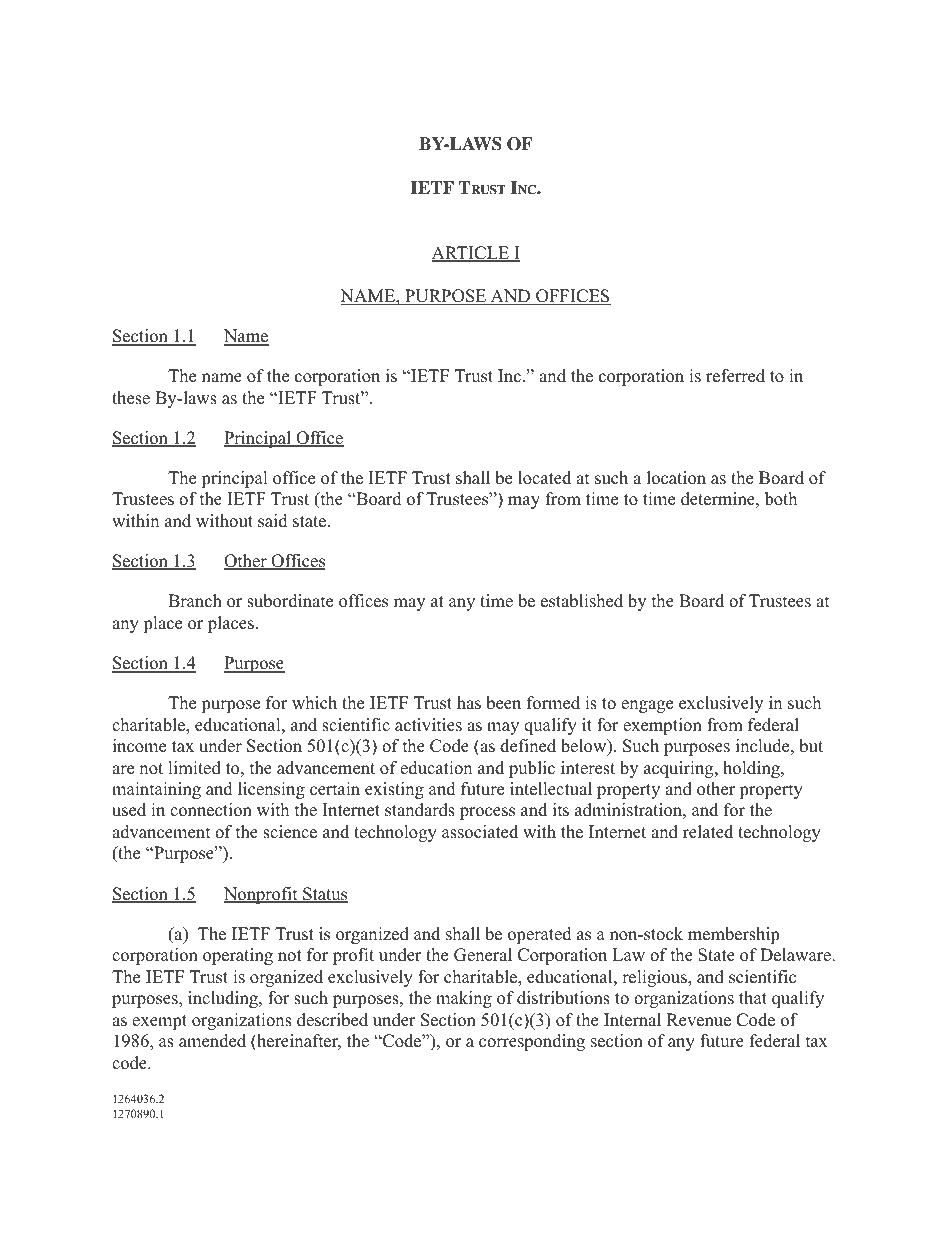 This screenshot has width=952, height=1233. What do you see at coordinates (224, 999) in the screenshot?
I see `including` at bounding box center [224, 999].
